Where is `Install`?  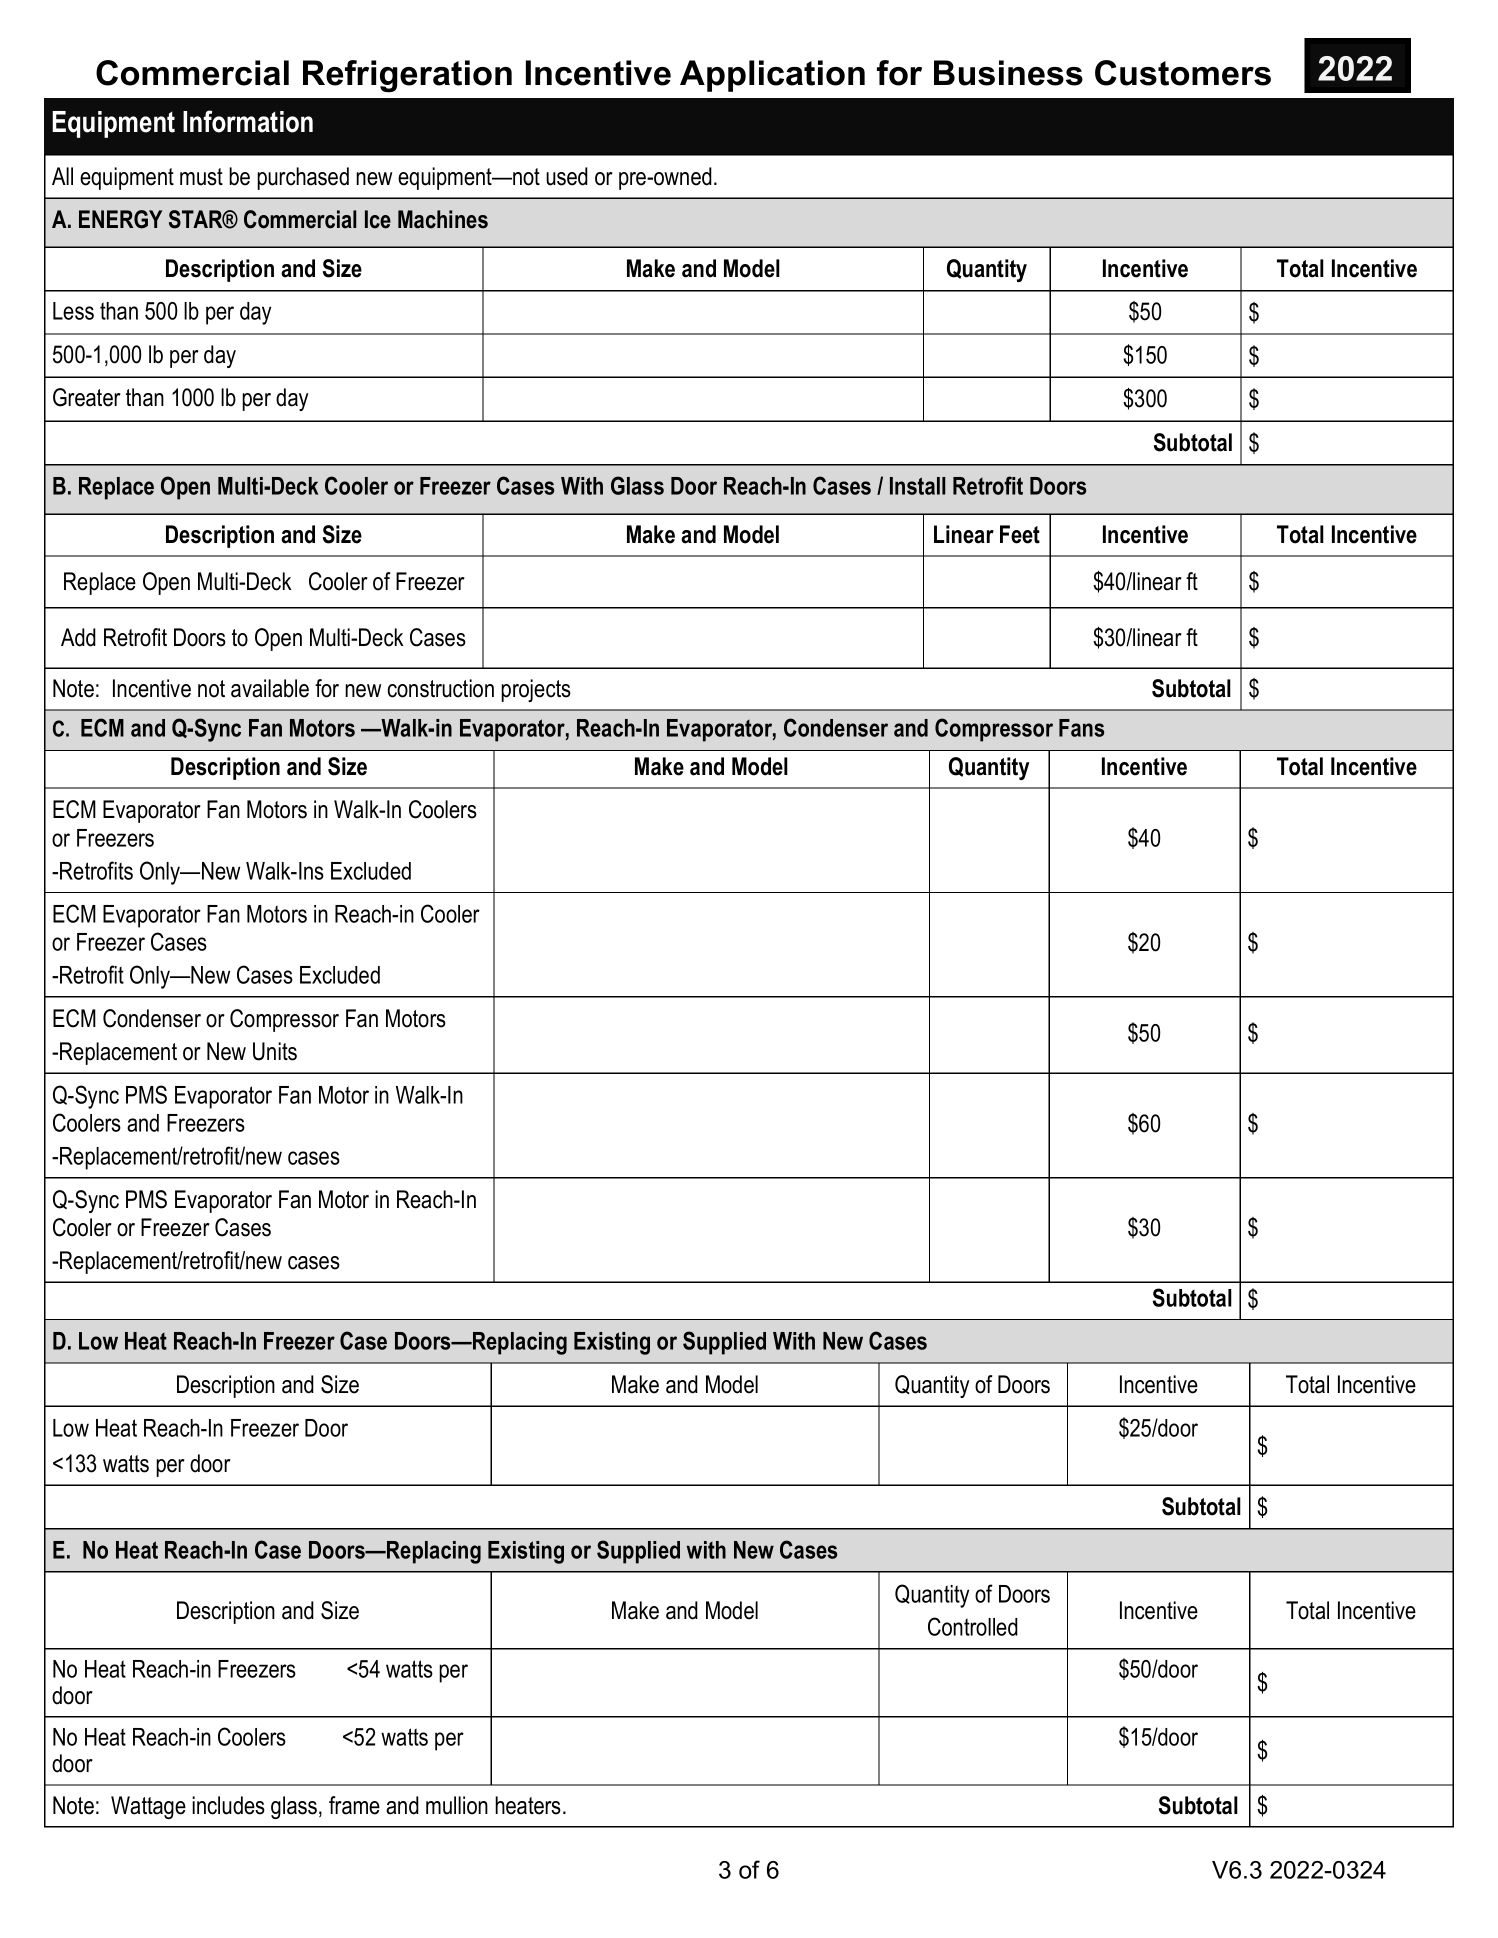 Install is located at coordinates (917, 486).
